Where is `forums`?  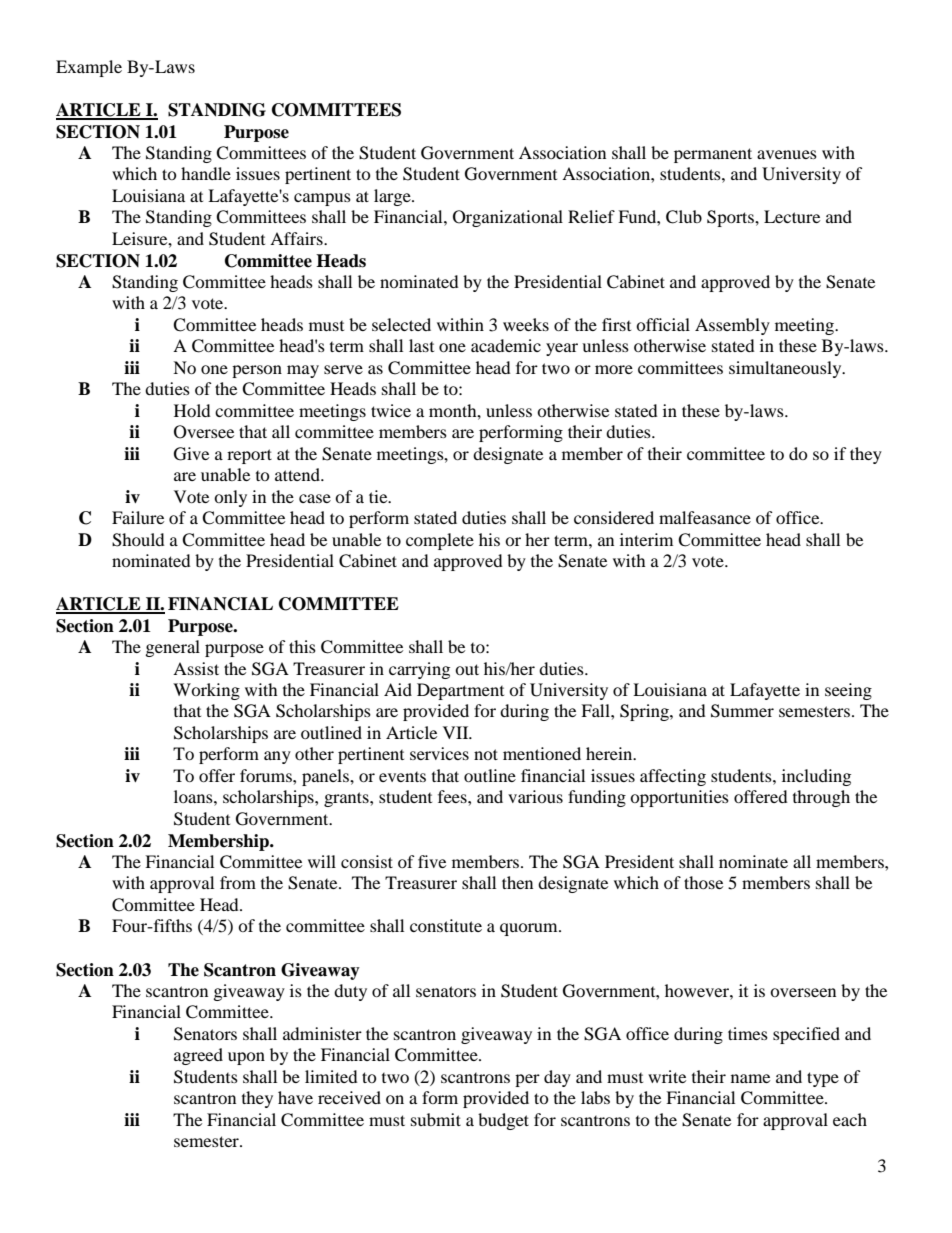 forums is located at coordinates (267, 775).
